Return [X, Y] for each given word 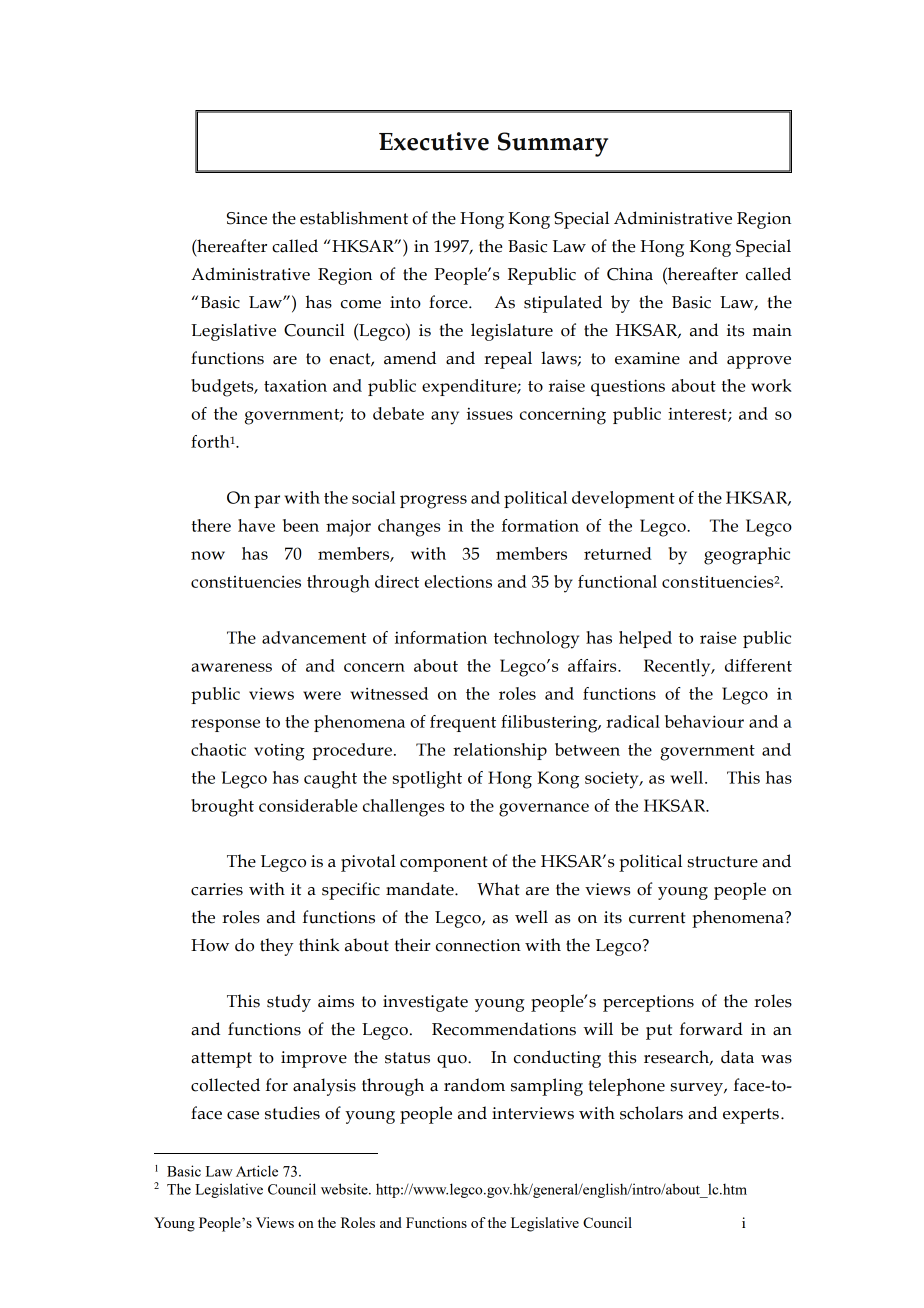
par [267, 501]
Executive [434, 141]
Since [247, 218]
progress [433, 502]
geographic [747, 556]
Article [257, 1171]
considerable [308, 805]
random [474, 1085]
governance [544, 810]
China [630, 274]
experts [751, 1116]
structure [723, 862]
